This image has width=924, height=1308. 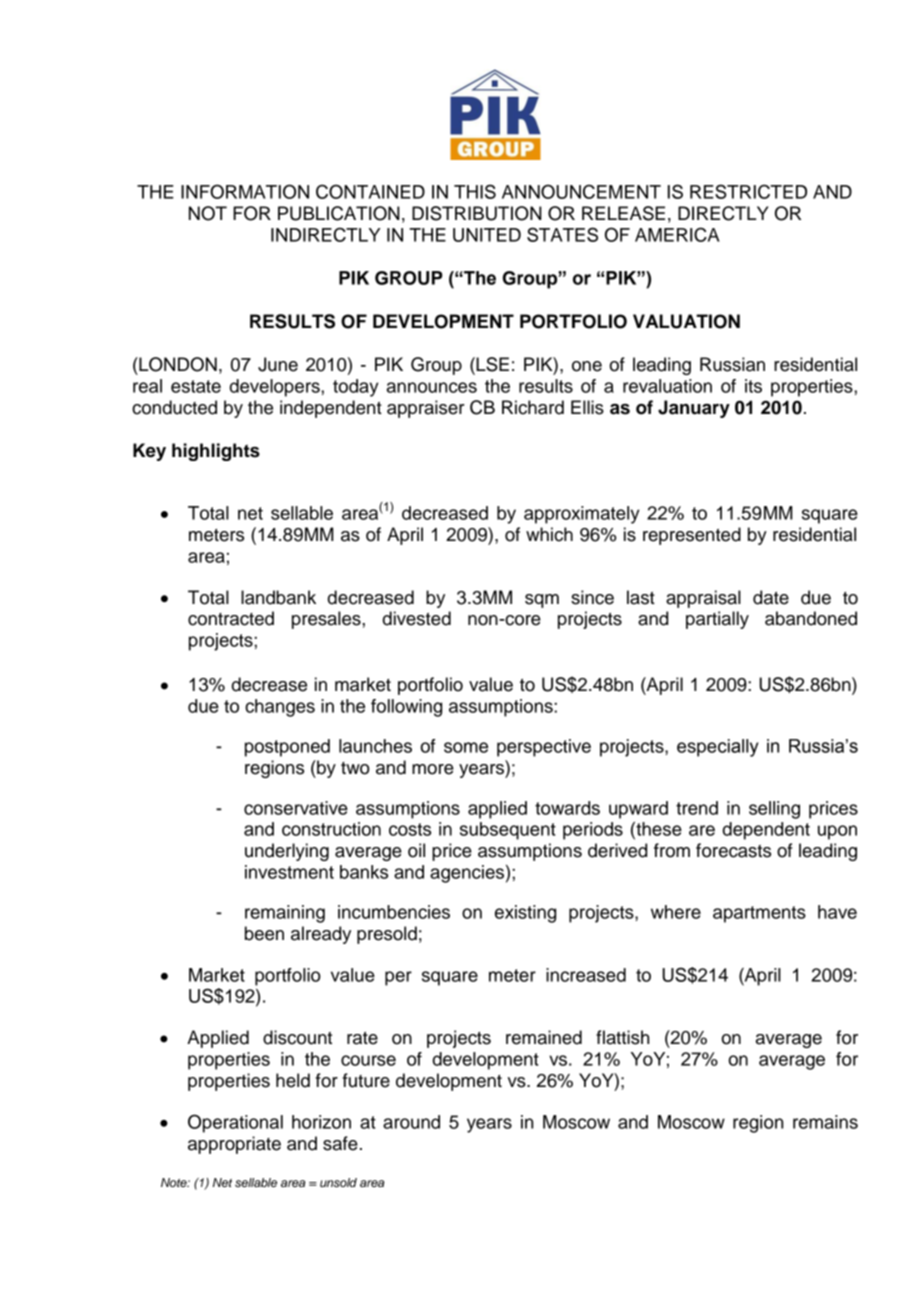 What do you see at coordinates (234, 1145) in the image?
I see `appropriate` at bounding box center [234, 1145].
